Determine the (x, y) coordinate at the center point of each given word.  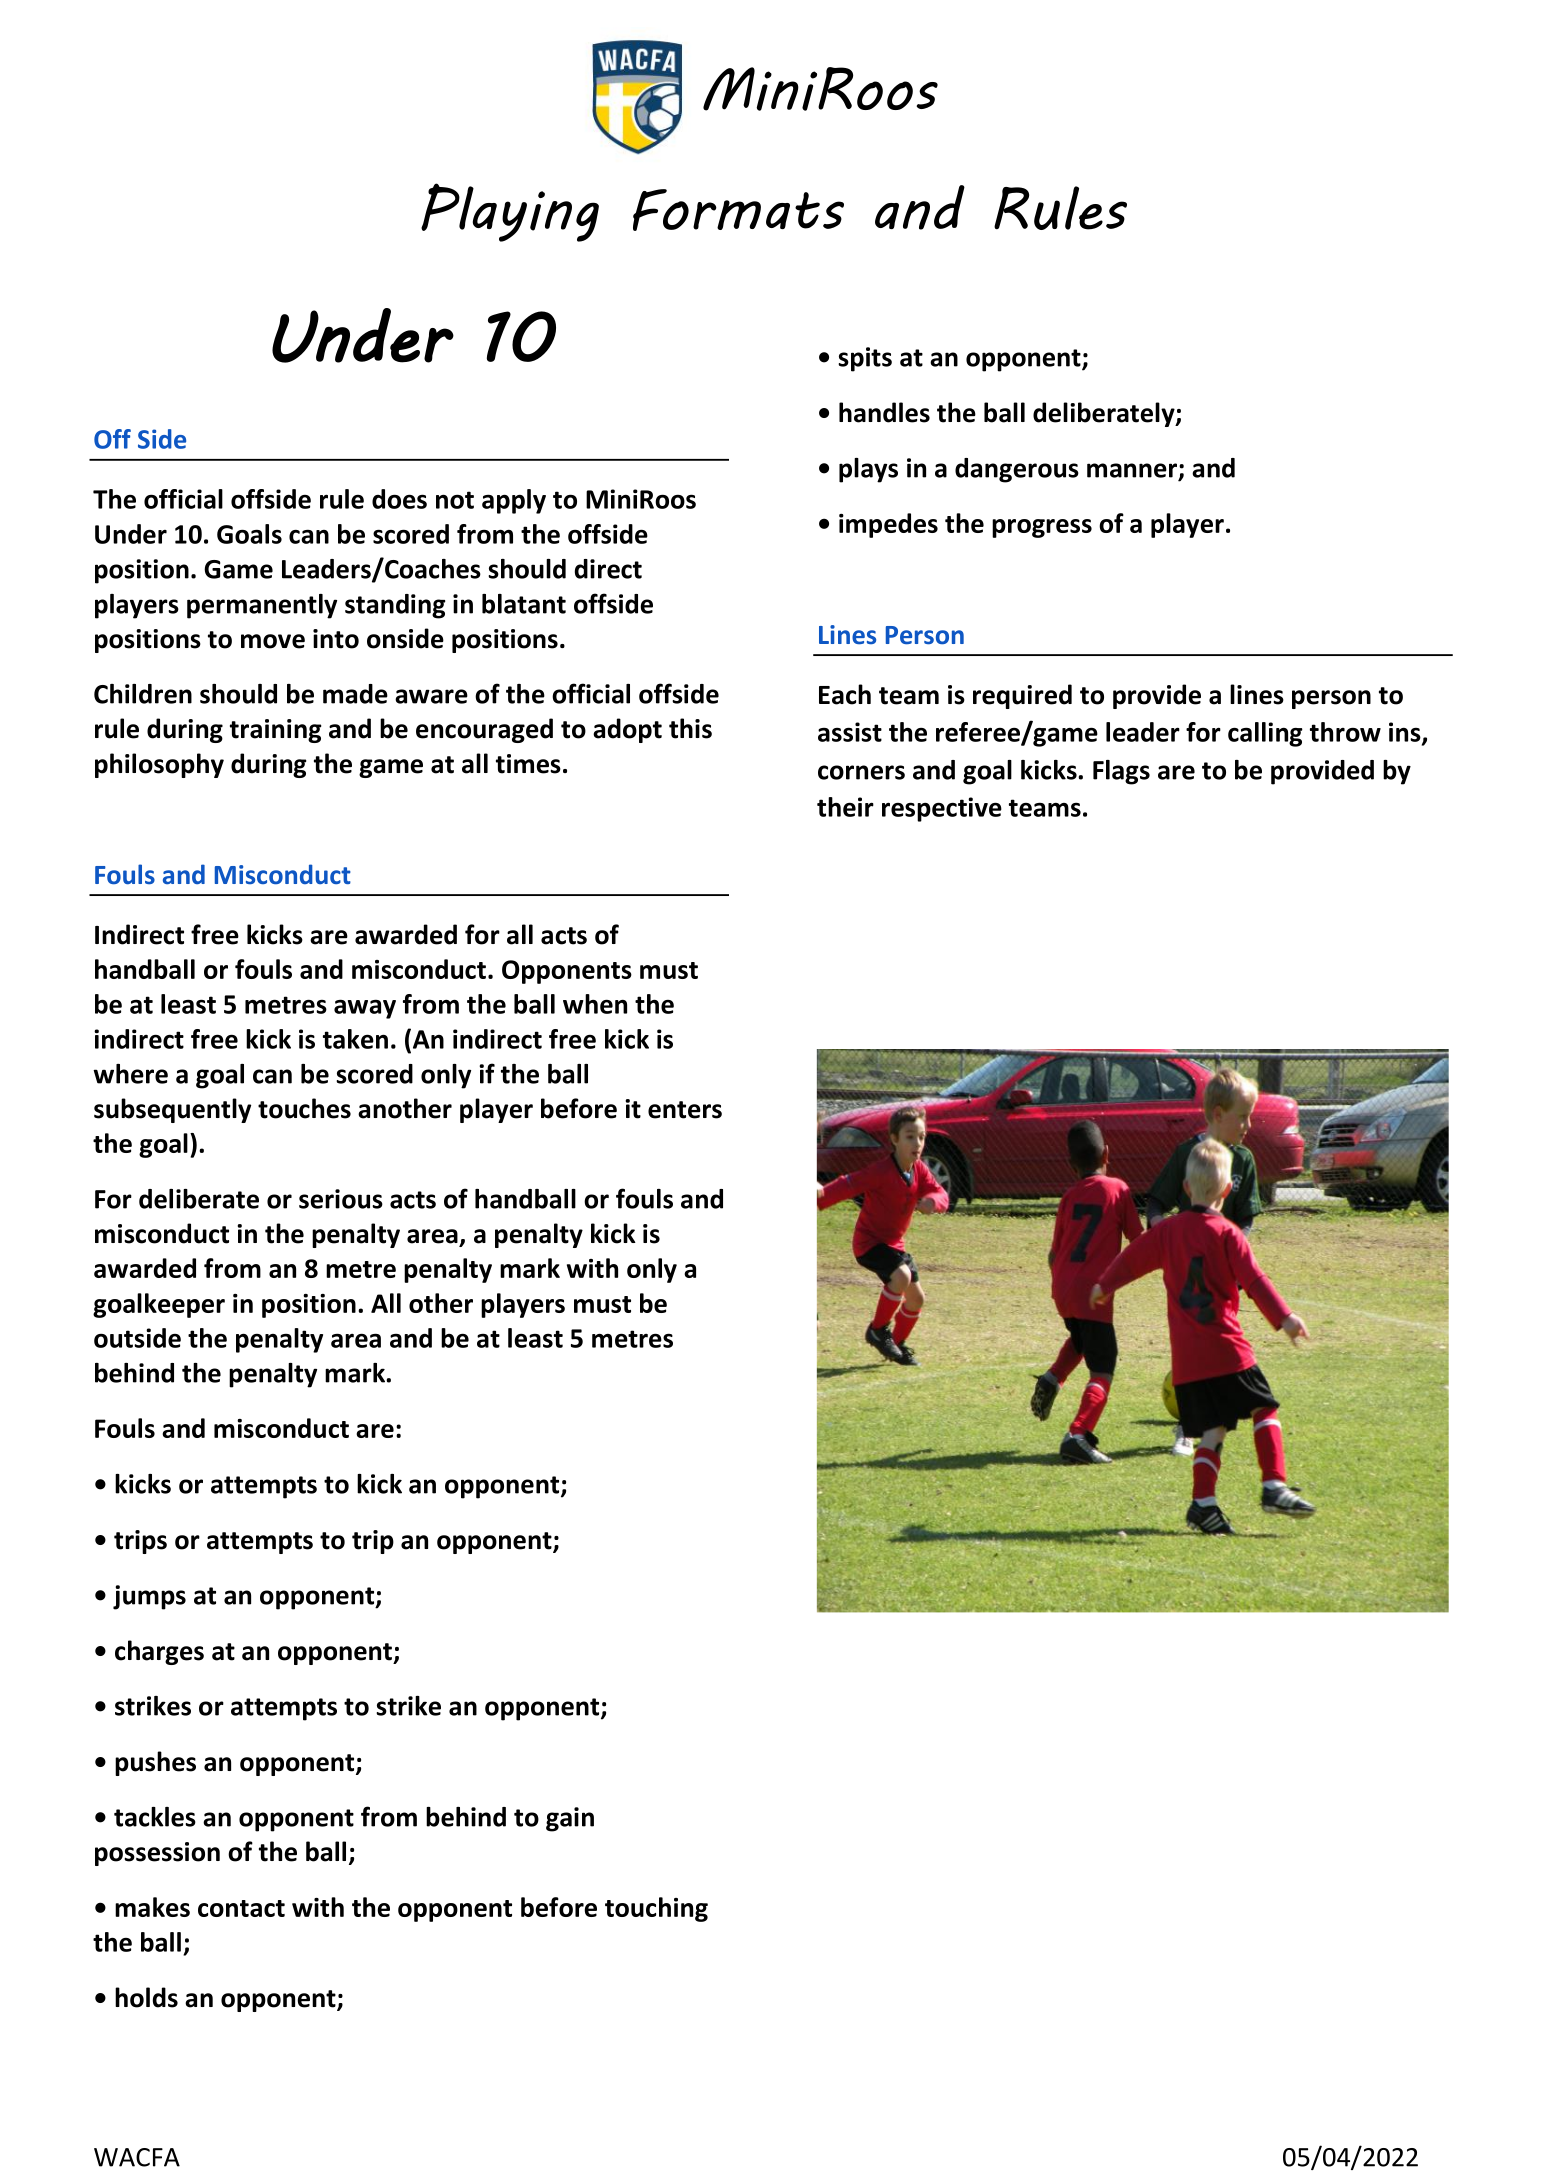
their (845, 807)
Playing (510, 212)
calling (1265, 734)
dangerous (1017, 470)
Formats (738, 210)
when (595, 1004)
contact (241, 1908)
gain (570, 1819)
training (276, 731)
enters (685, 1110)
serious (341, 1199)
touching (656, 1909)
